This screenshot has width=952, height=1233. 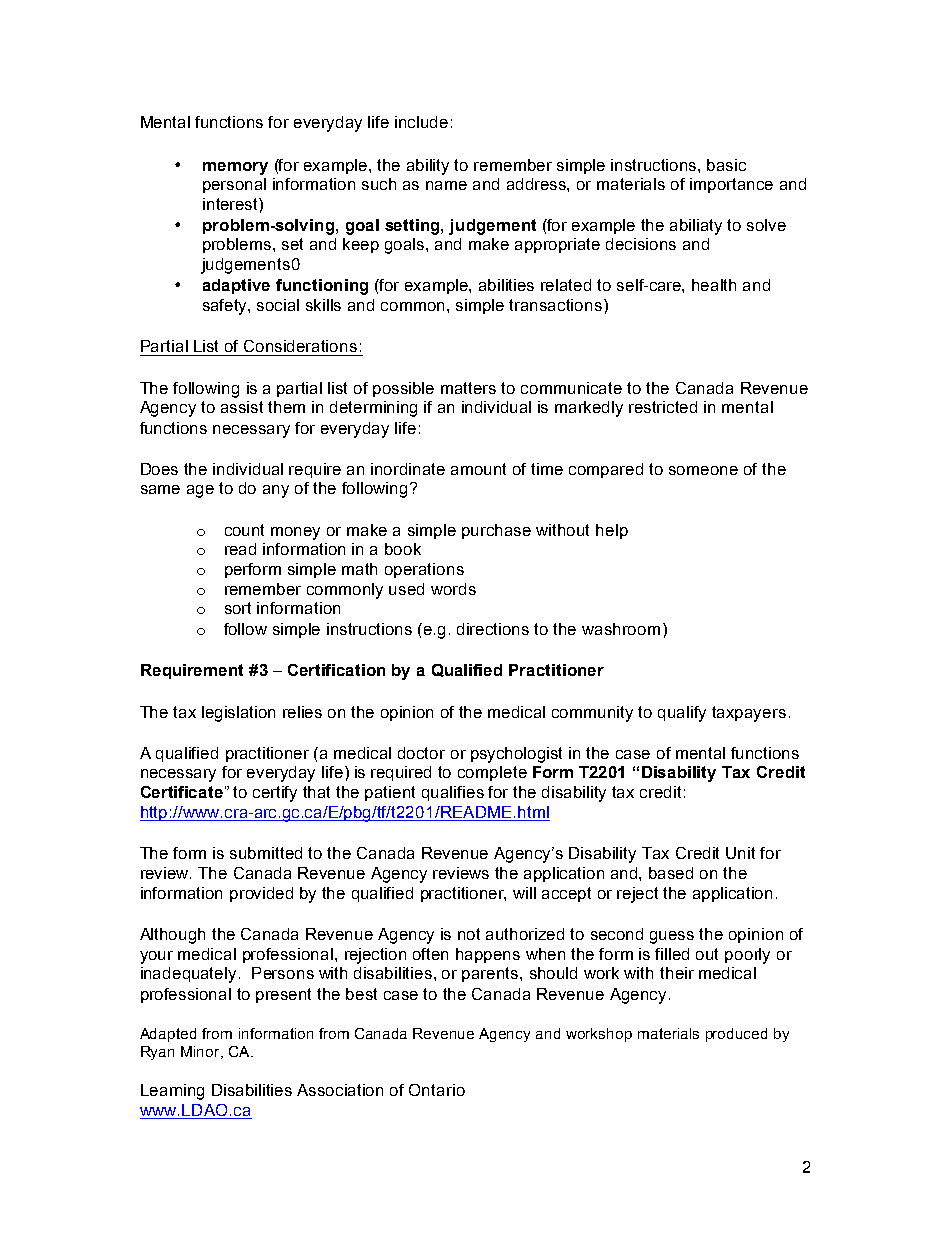 I want to click on washroom, so click(x=621, y=629).
